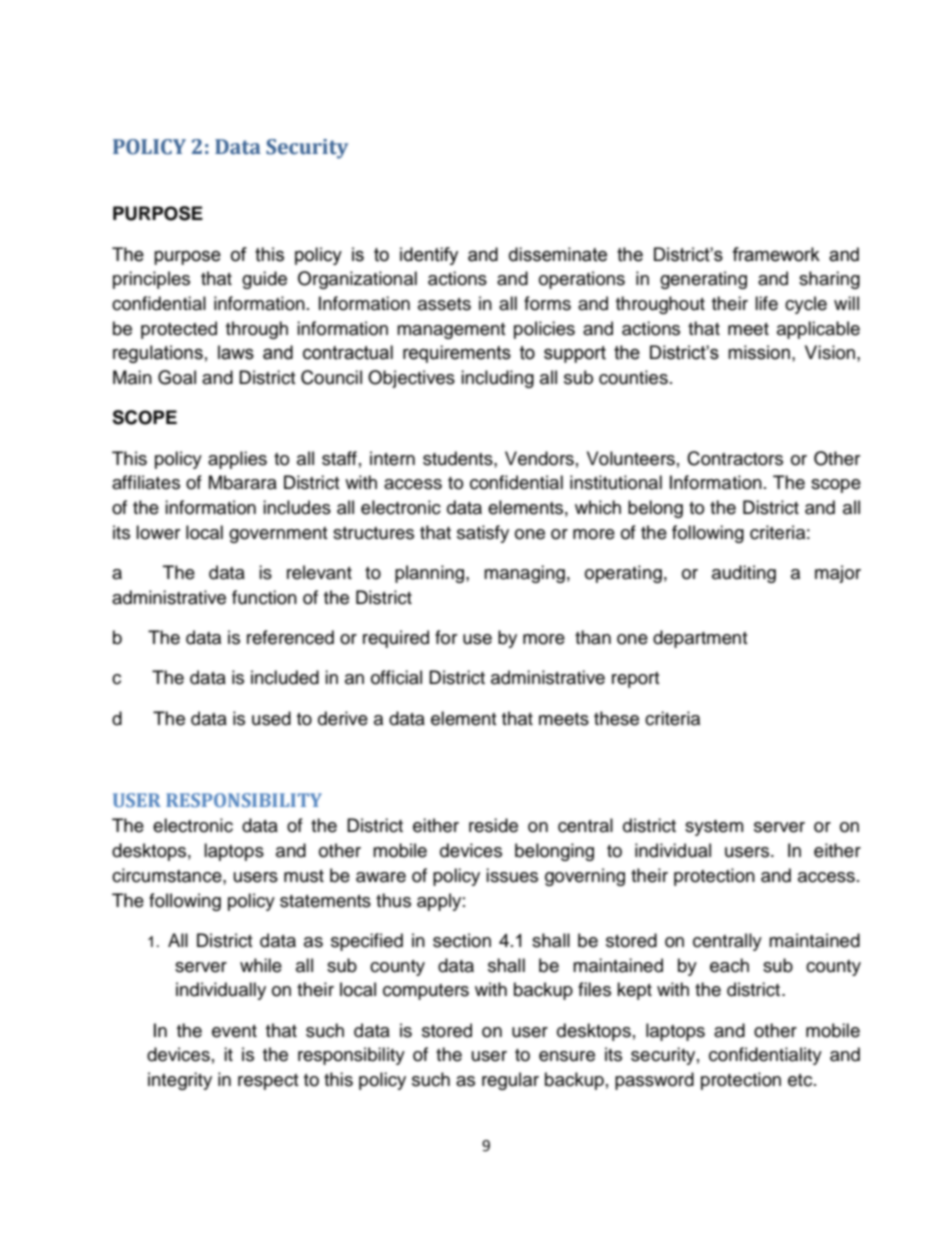  What do you see at coordinates (459, 458) in the document?
I see `students` at bounding box center [459, 458].
